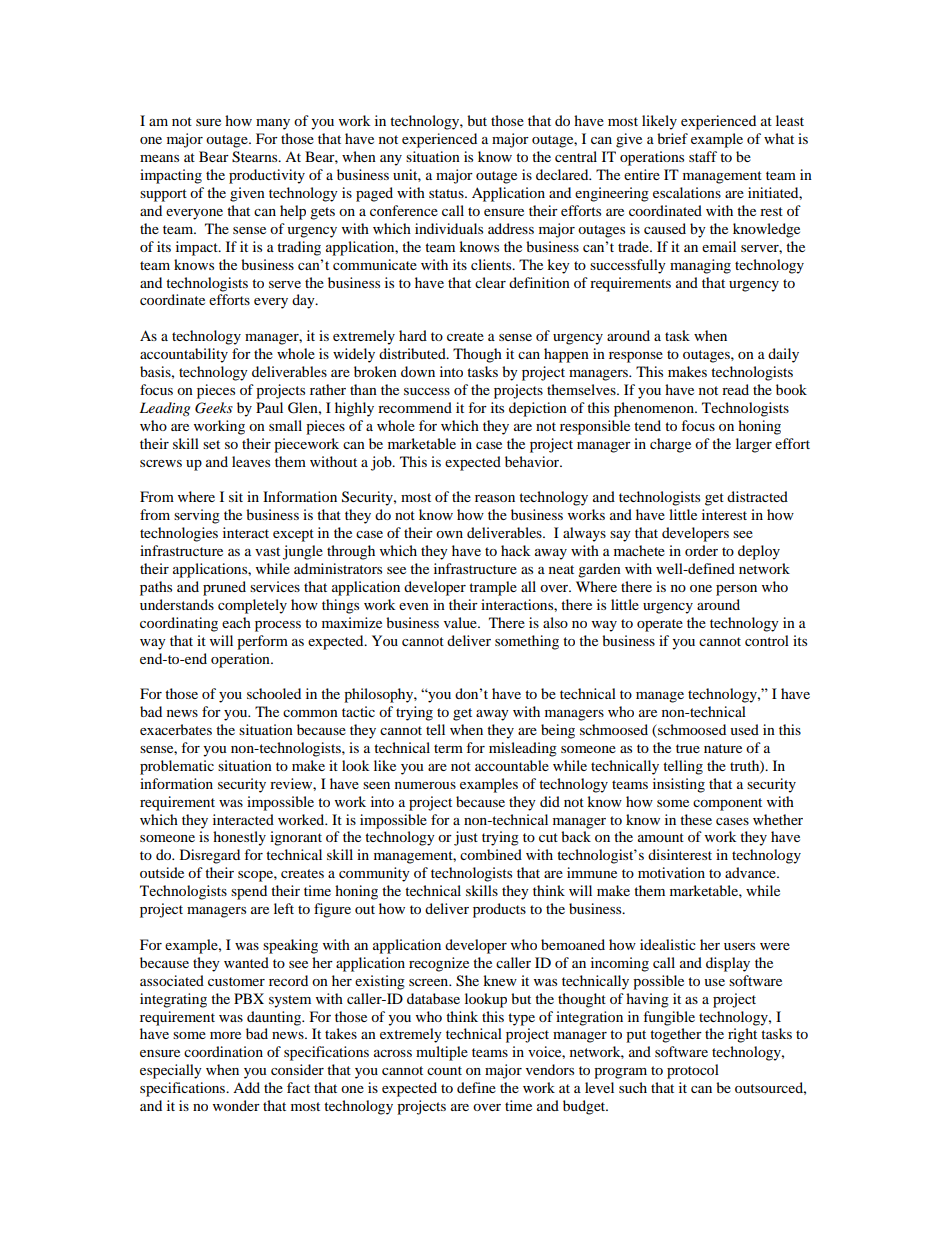 Image resolution: width=952 pixels, height=1233 pixels. I want to click on term, so click(448, 748).
